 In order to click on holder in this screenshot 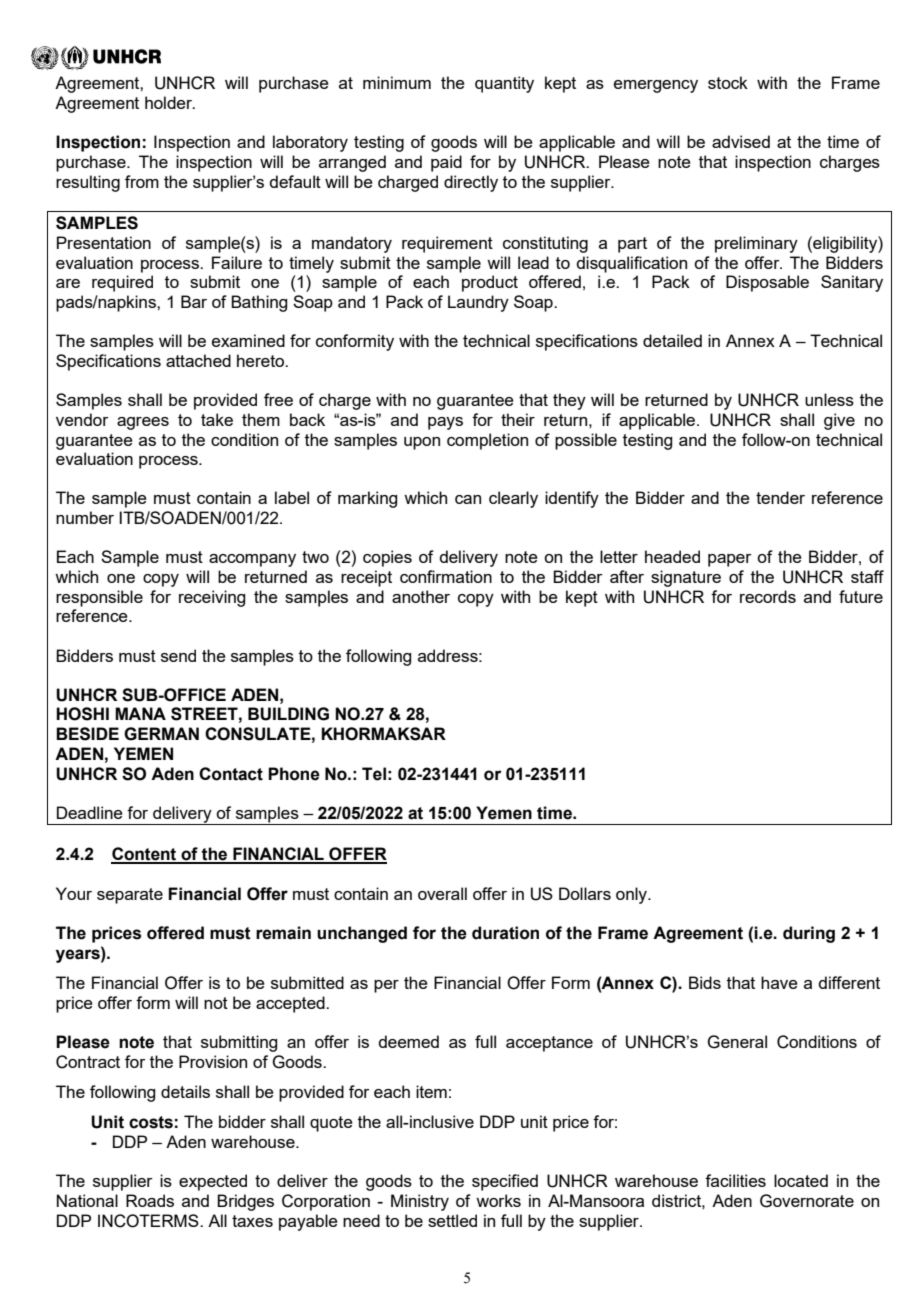, I will do `click(169, 102)`.
